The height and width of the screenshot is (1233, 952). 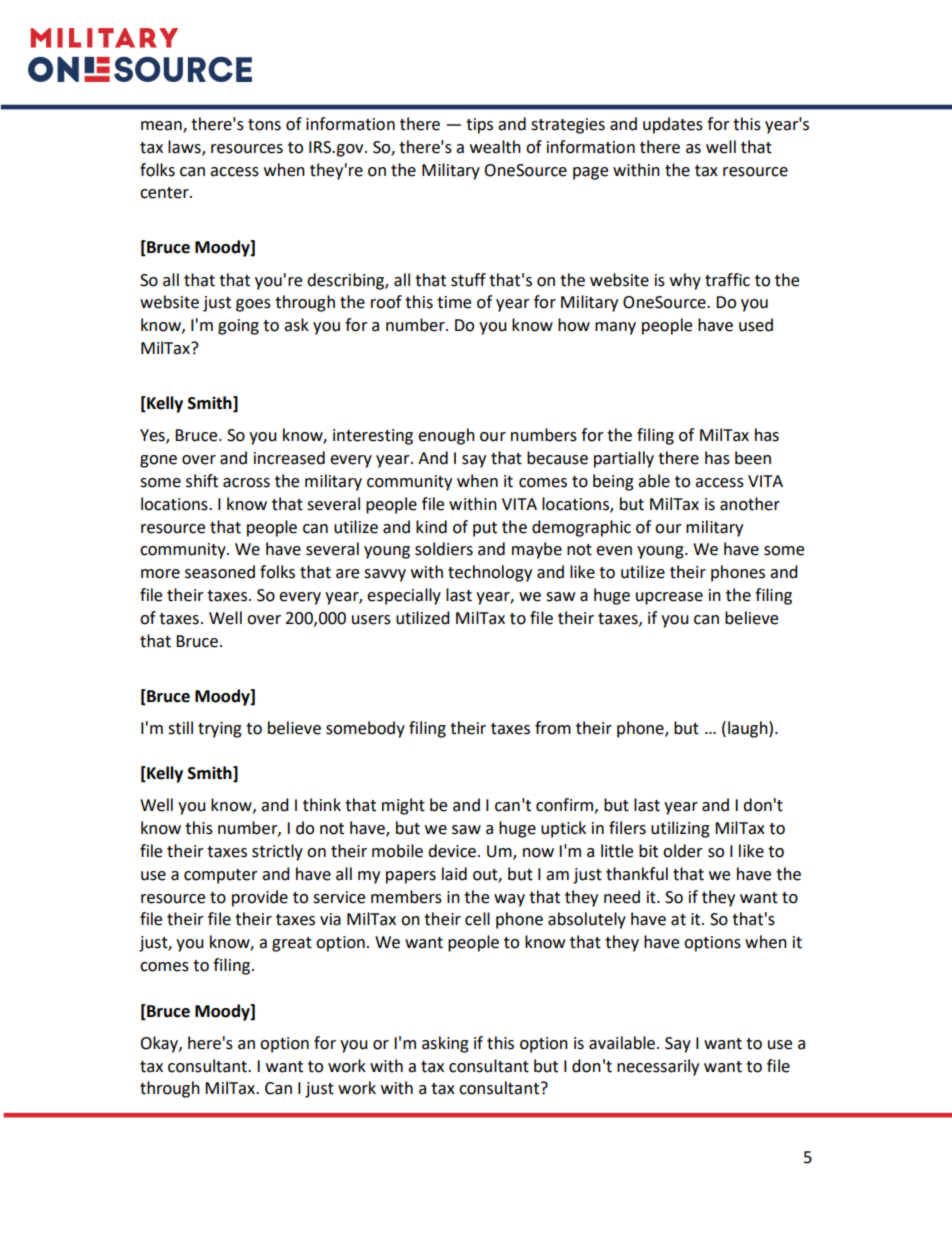 What do you see at coordinates (445, 1044) in the screenshot?
I see `asking` at bounding box center [445, 1044].
